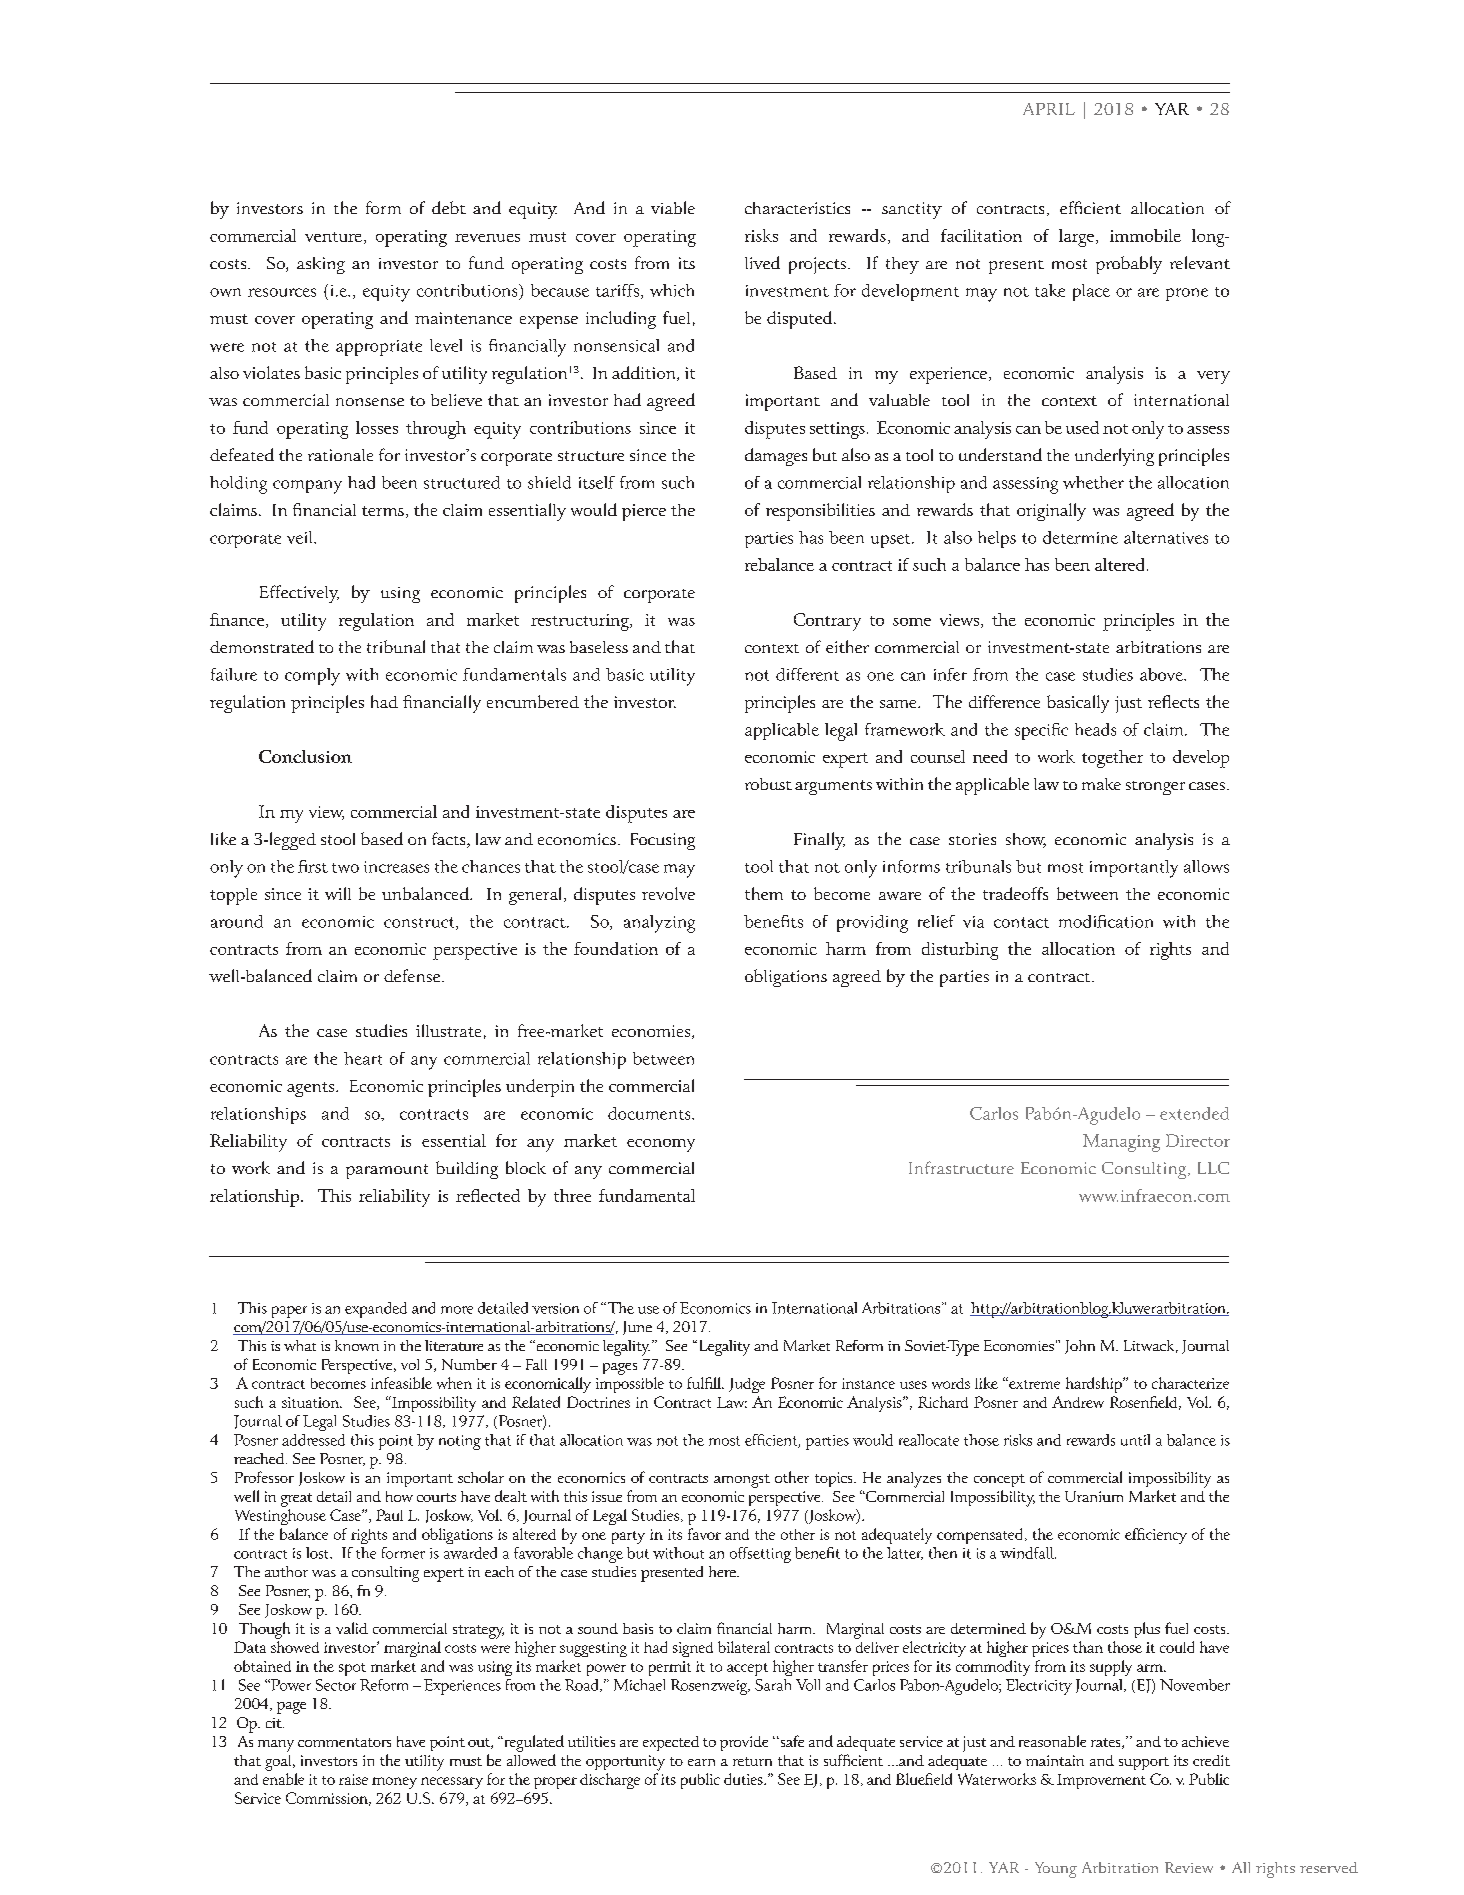 Image resolution: width=1464 pixels, height=1895 pixels. I want to click on expanded, so click(376, 1310).
